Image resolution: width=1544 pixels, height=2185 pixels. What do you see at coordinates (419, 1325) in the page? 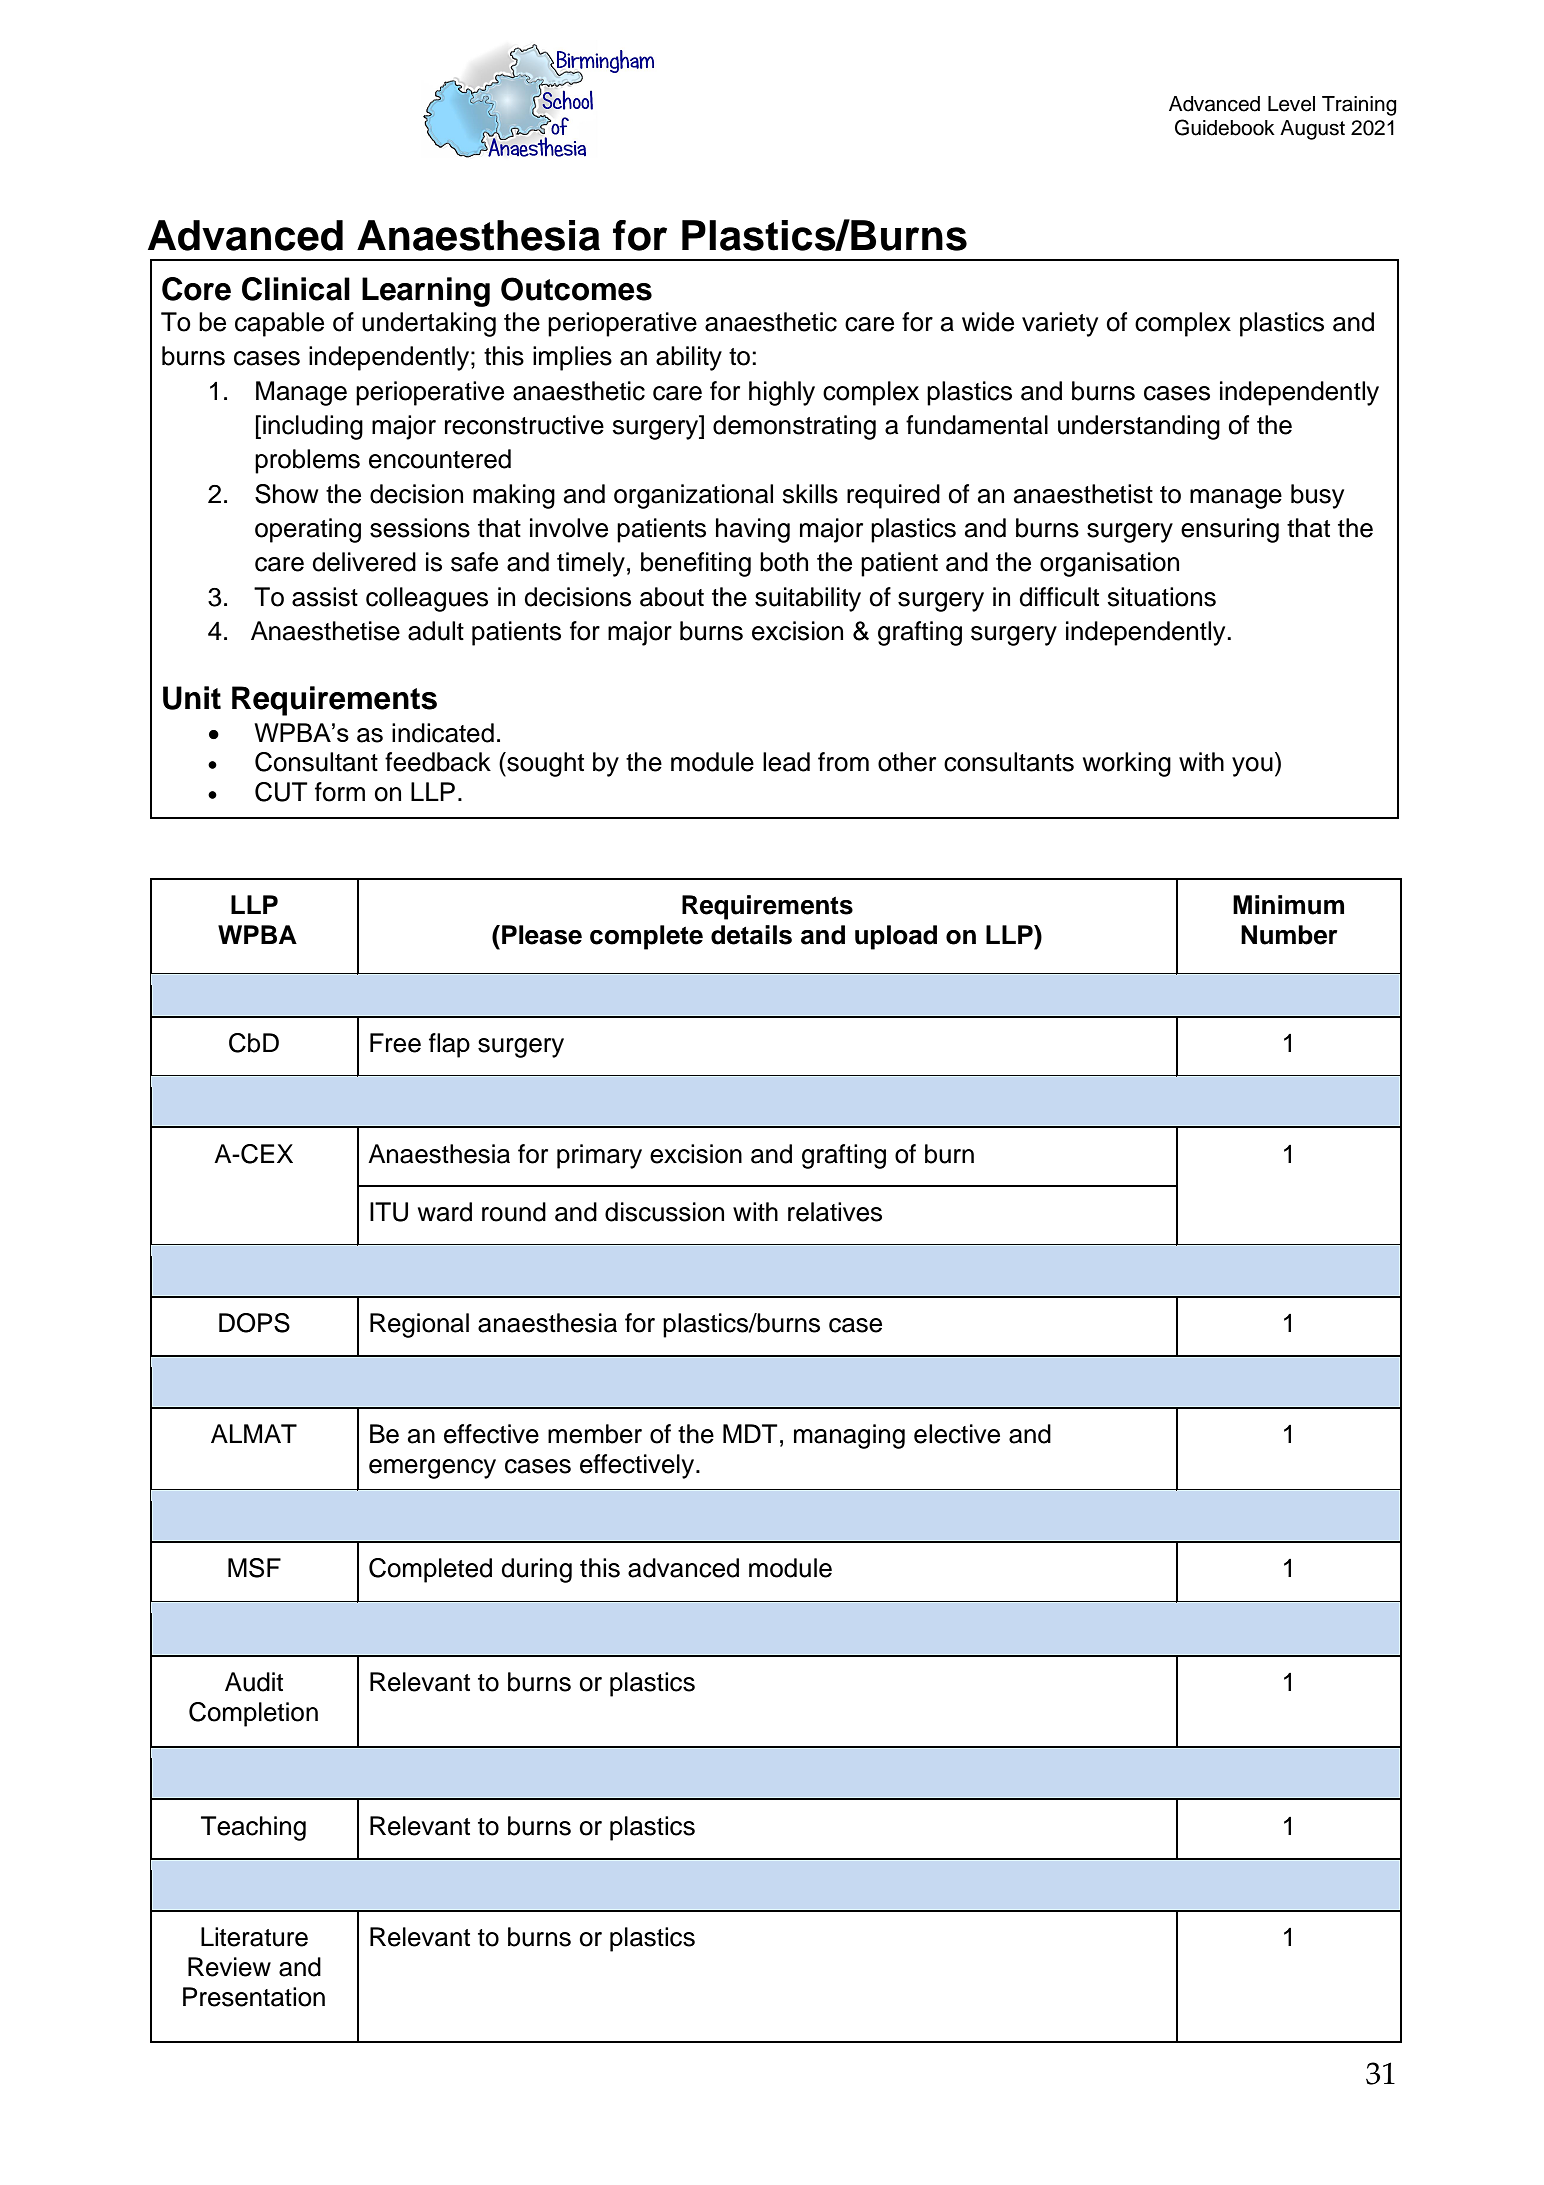
I see `Regional` at bounding box center [419, 1325].
